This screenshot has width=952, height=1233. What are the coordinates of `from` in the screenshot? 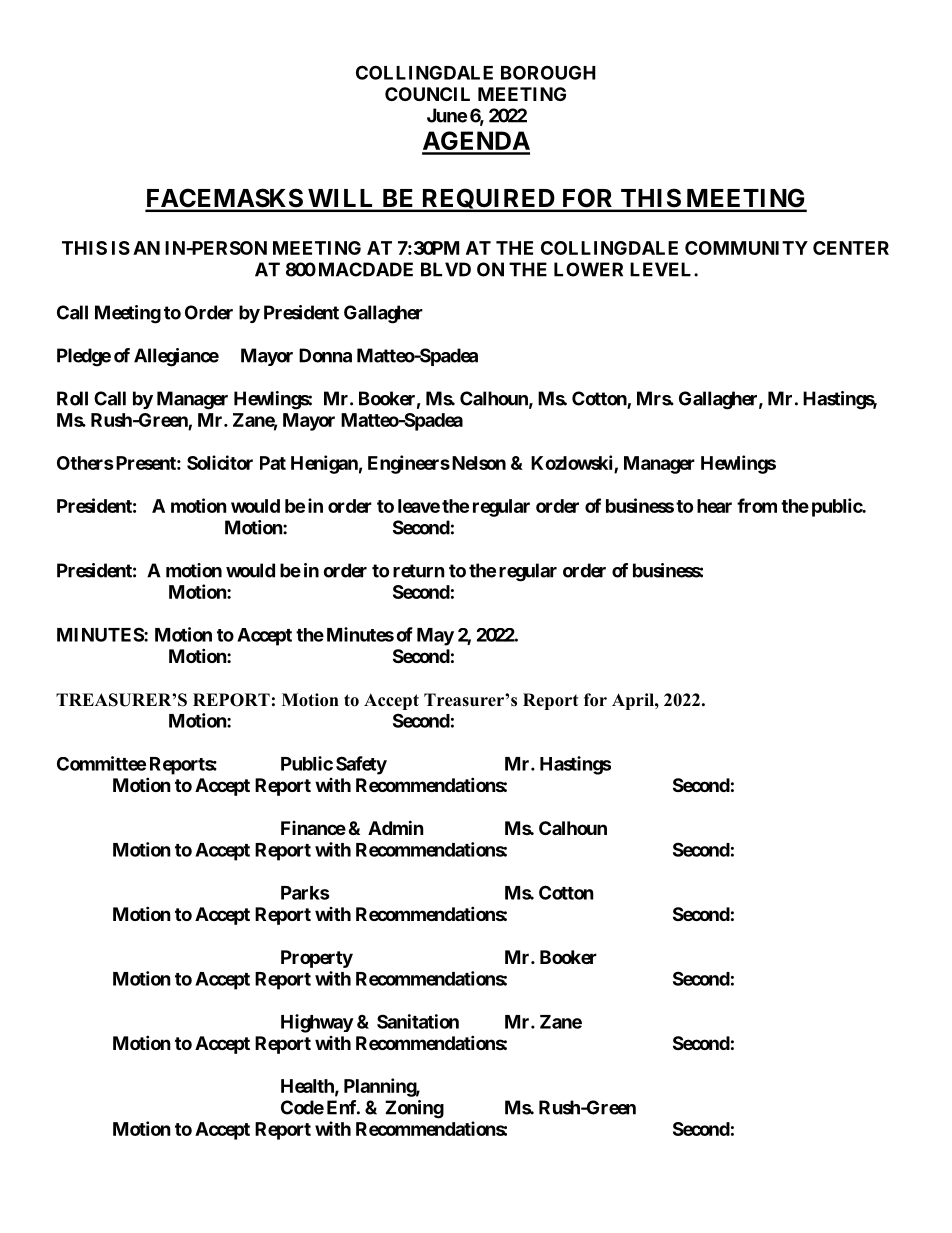 It's located at (757, 505).
